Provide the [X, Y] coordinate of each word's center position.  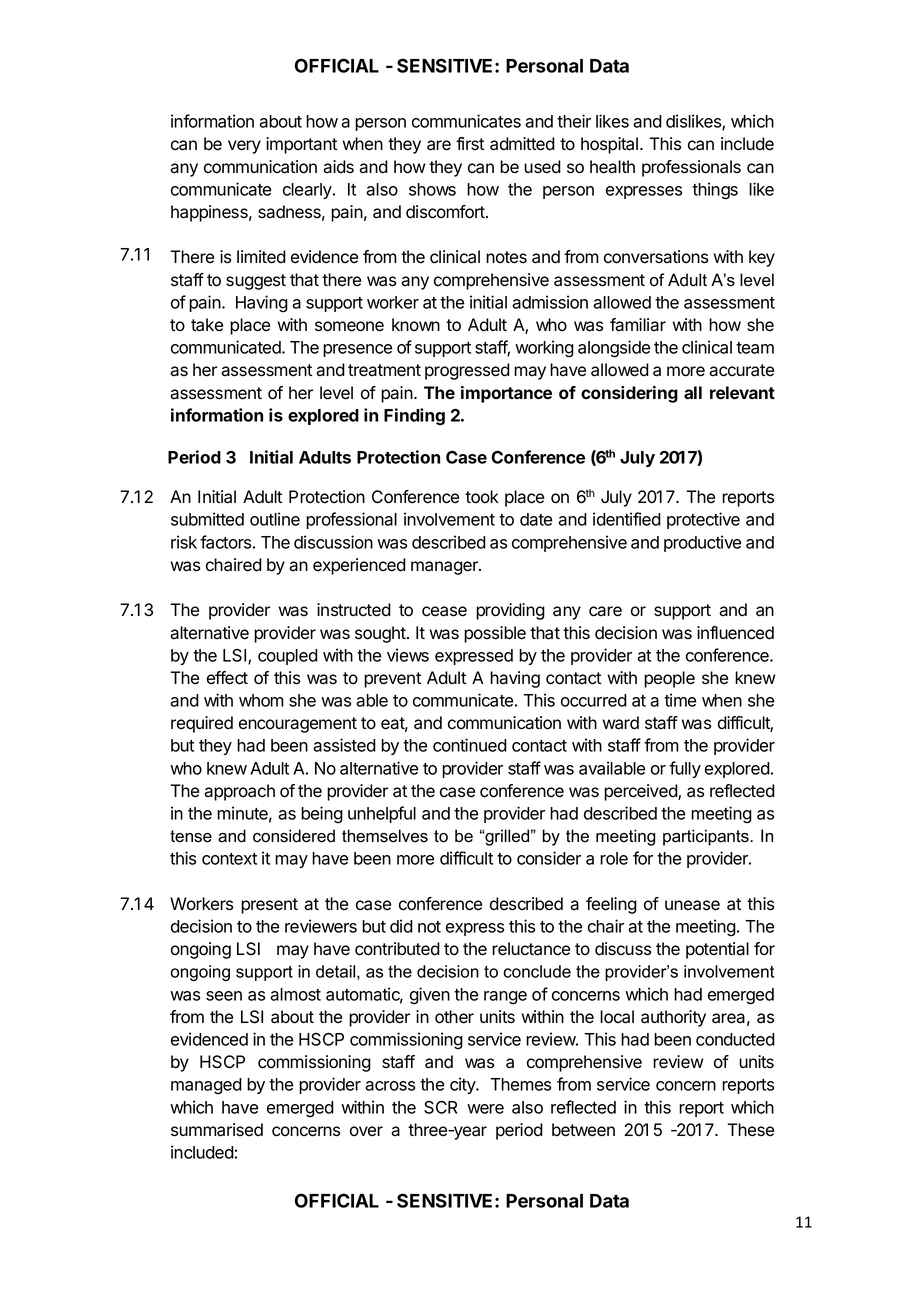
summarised [217, 1130]
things [715, 191]
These [750, 1130]
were [485, 1109]
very [244, 147]
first [470, 144]
